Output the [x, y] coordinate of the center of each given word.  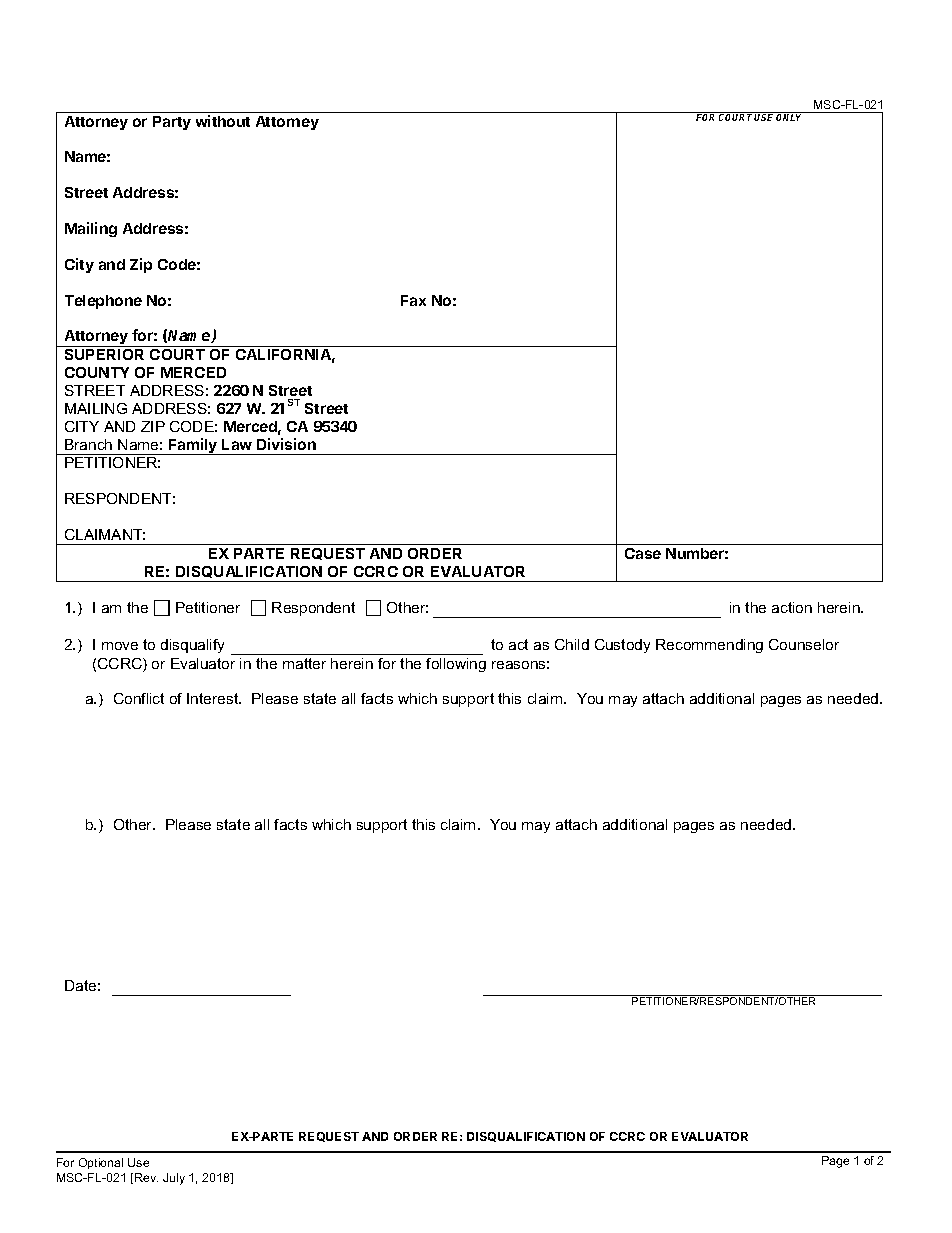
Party [172, 123]
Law [237, 444]
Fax [413, 300]
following [456, 665]
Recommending [709, 646]
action [792, 607]
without [223, 121]
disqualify [192, 646]
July [174, 1179]
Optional [101, 1163]
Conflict [139, 698]
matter [304, 663]
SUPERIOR [104, 354]
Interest [214, 698]
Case [643, 553]
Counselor [804, 644]
